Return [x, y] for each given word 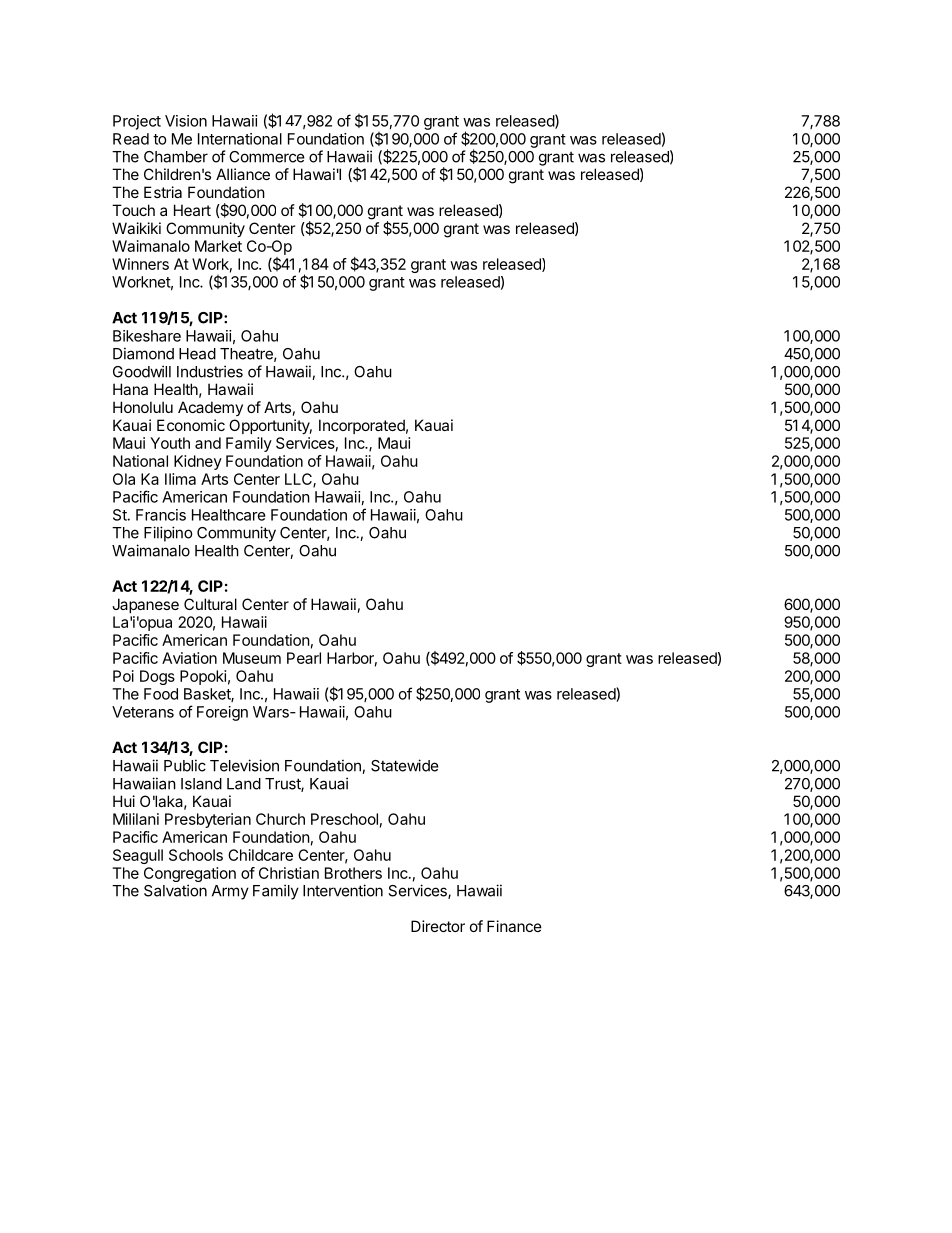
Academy [210, 408]
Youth [170, 443]
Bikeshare [147, 336]
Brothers [353, 873]
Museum [252, 658]
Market [218, 246]
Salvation [175, 890]
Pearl [304, 658]
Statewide [405, 765]
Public [185, 765]
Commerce [267, 157]
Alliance [243, 174]
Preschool [344, 819]
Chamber [176, 157]
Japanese [145, 605]
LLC [299, 480]
